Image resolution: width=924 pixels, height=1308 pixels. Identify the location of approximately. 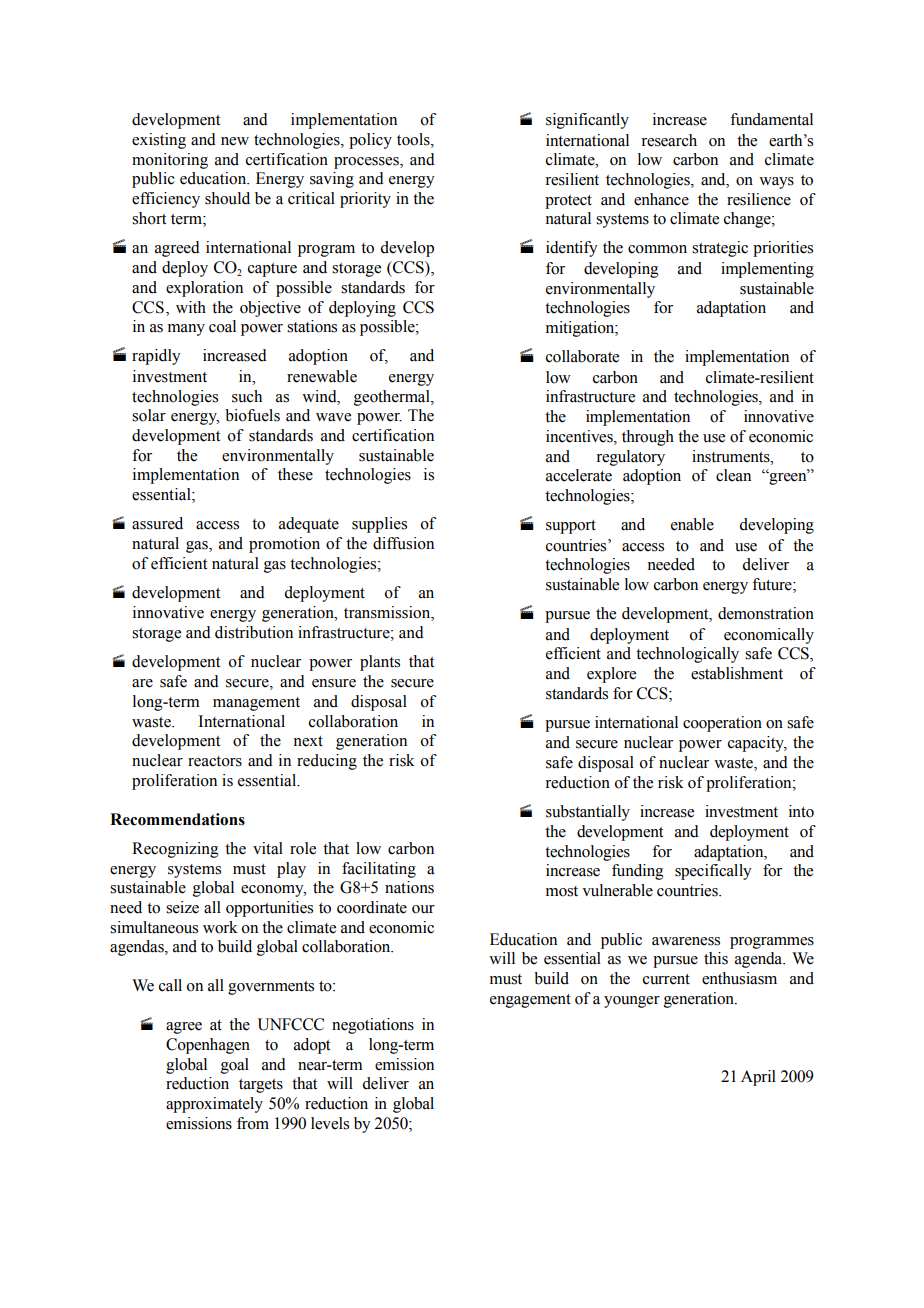
(214, 1105).
